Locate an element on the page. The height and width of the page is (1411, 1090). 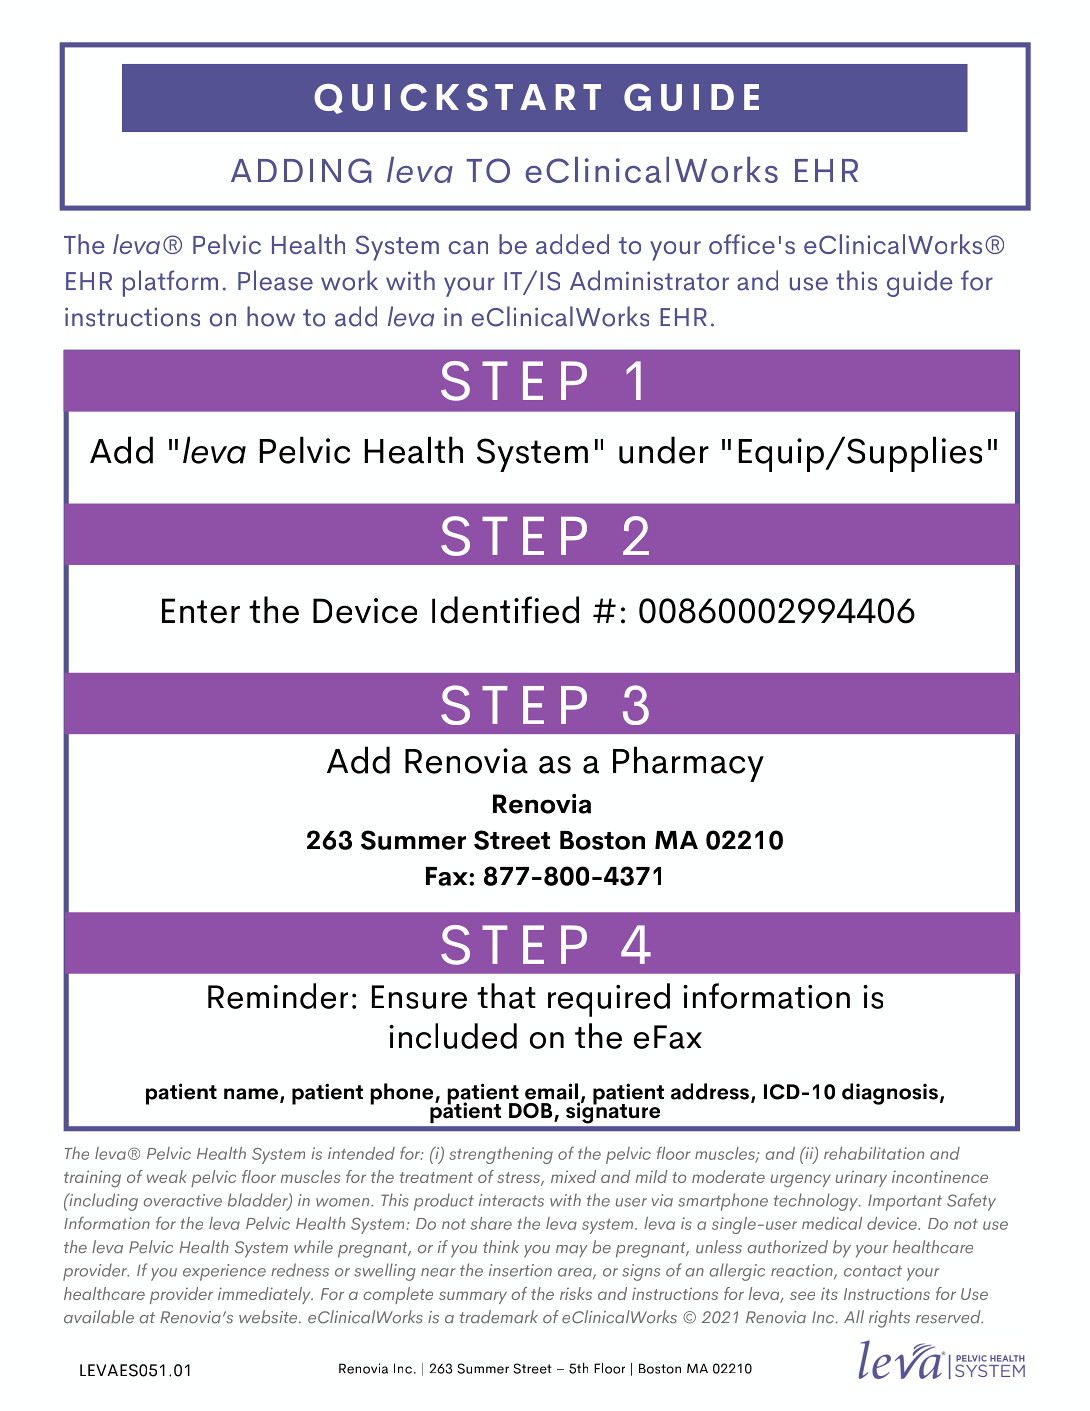
ADDING is located at coordinates (301, 170).
